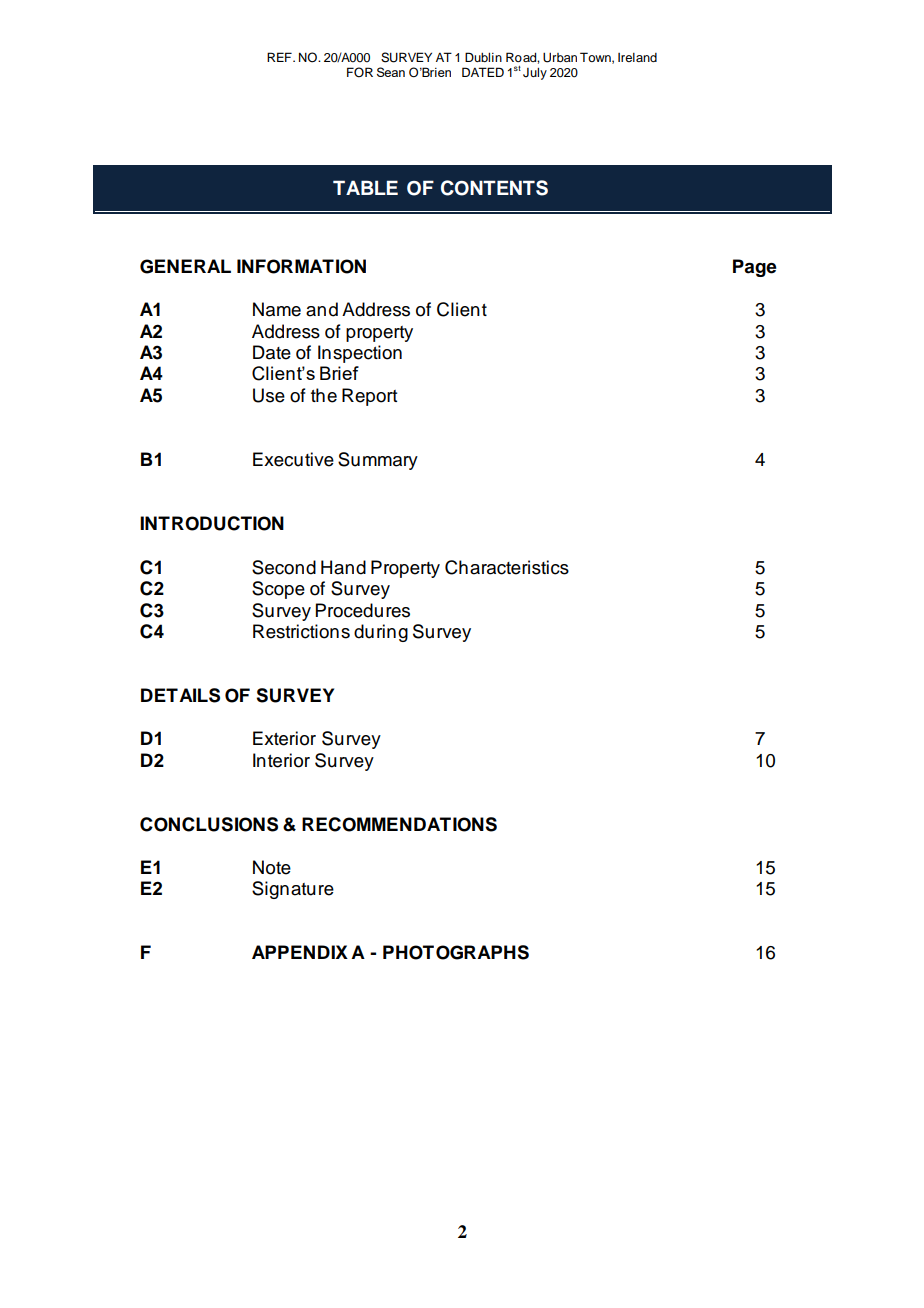  What do you see at coordinates (269, 395) in the image?
I see `Use` at bounding box center [269, 395].
